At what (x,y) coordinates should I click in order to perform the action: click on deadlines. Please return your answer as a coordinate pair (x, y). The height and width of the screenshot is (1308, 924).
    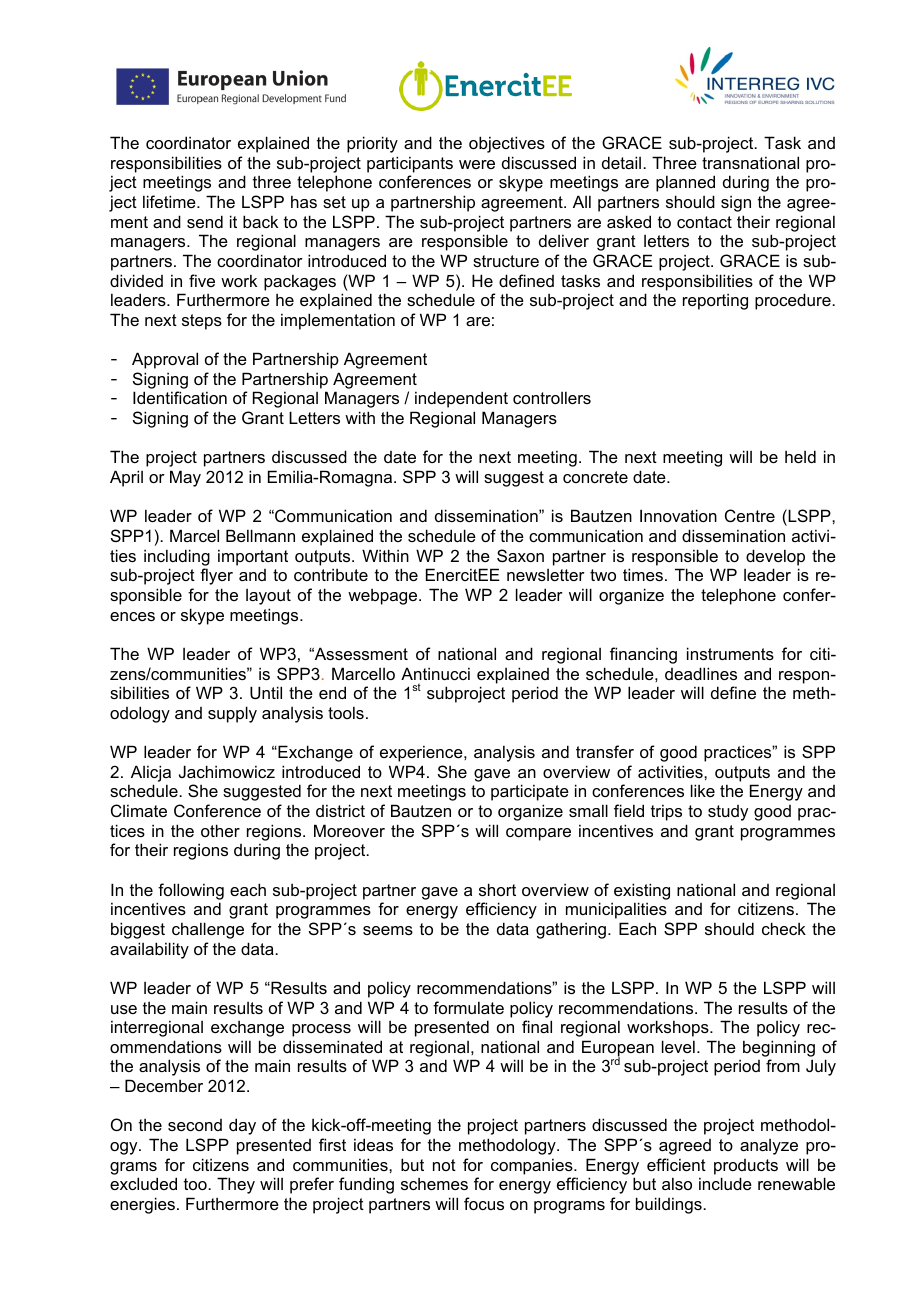
    Looking at the image, I should click on (701, 673).
